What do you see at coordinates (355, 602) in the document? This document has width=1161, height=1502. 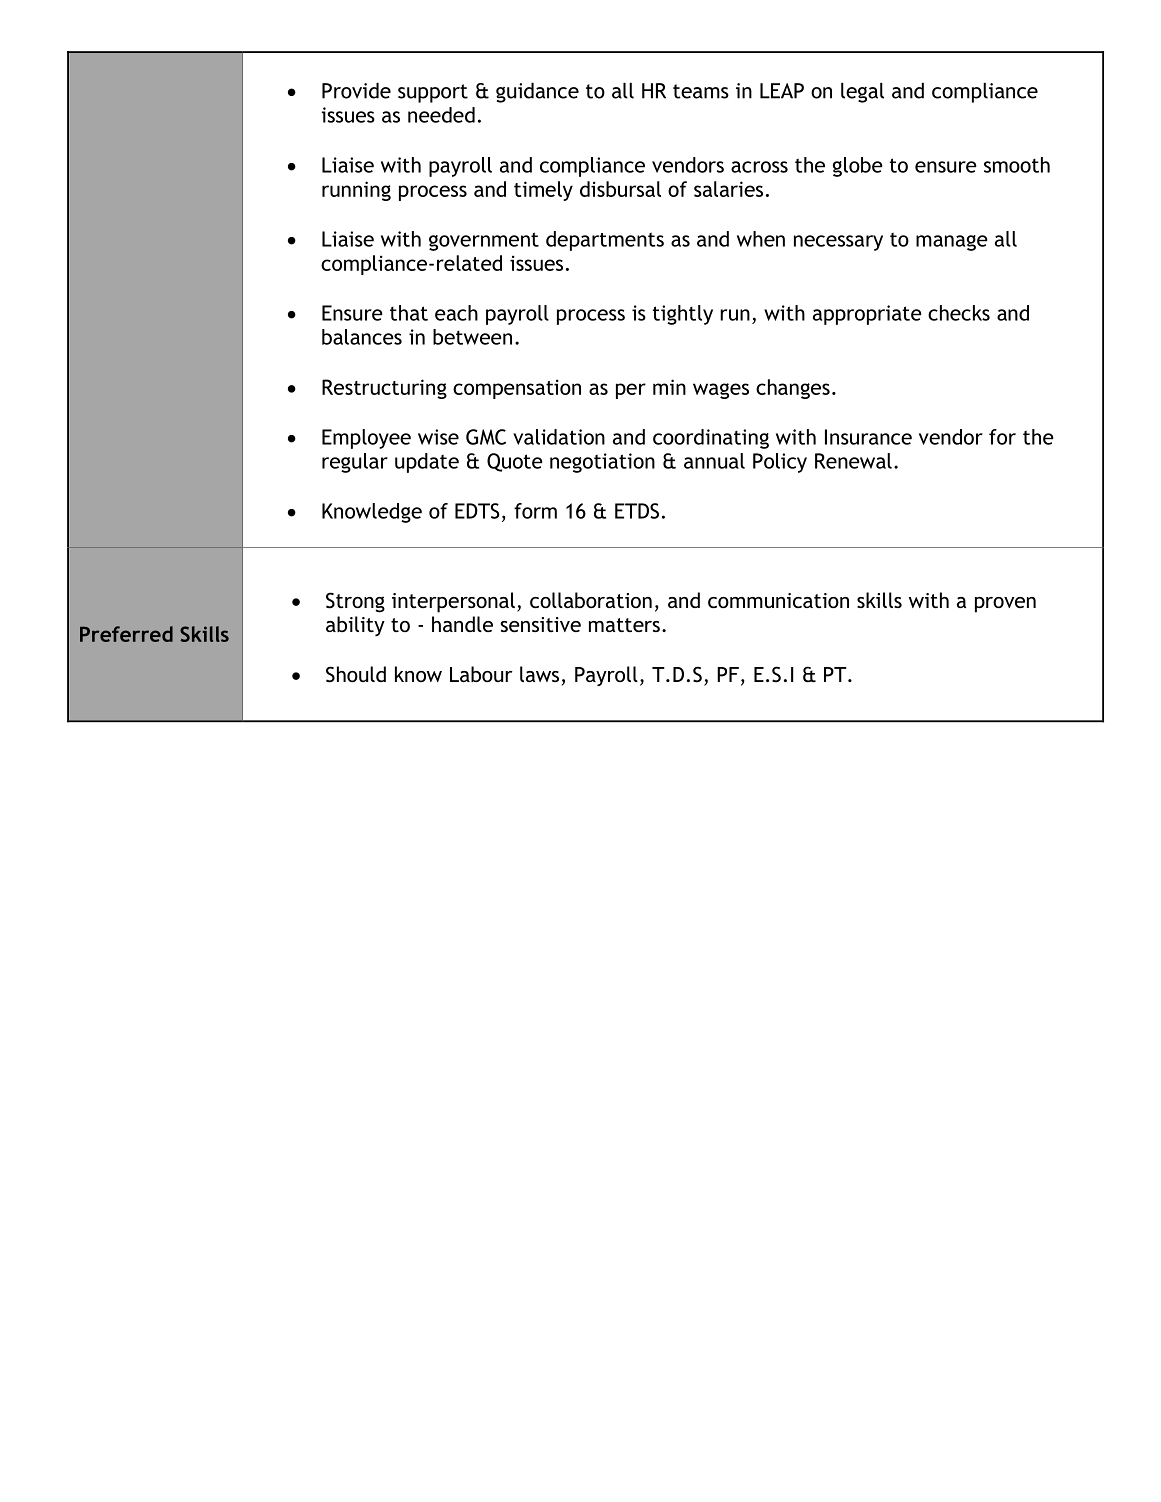 I see `Strong` at bounding box center [355, 602].
